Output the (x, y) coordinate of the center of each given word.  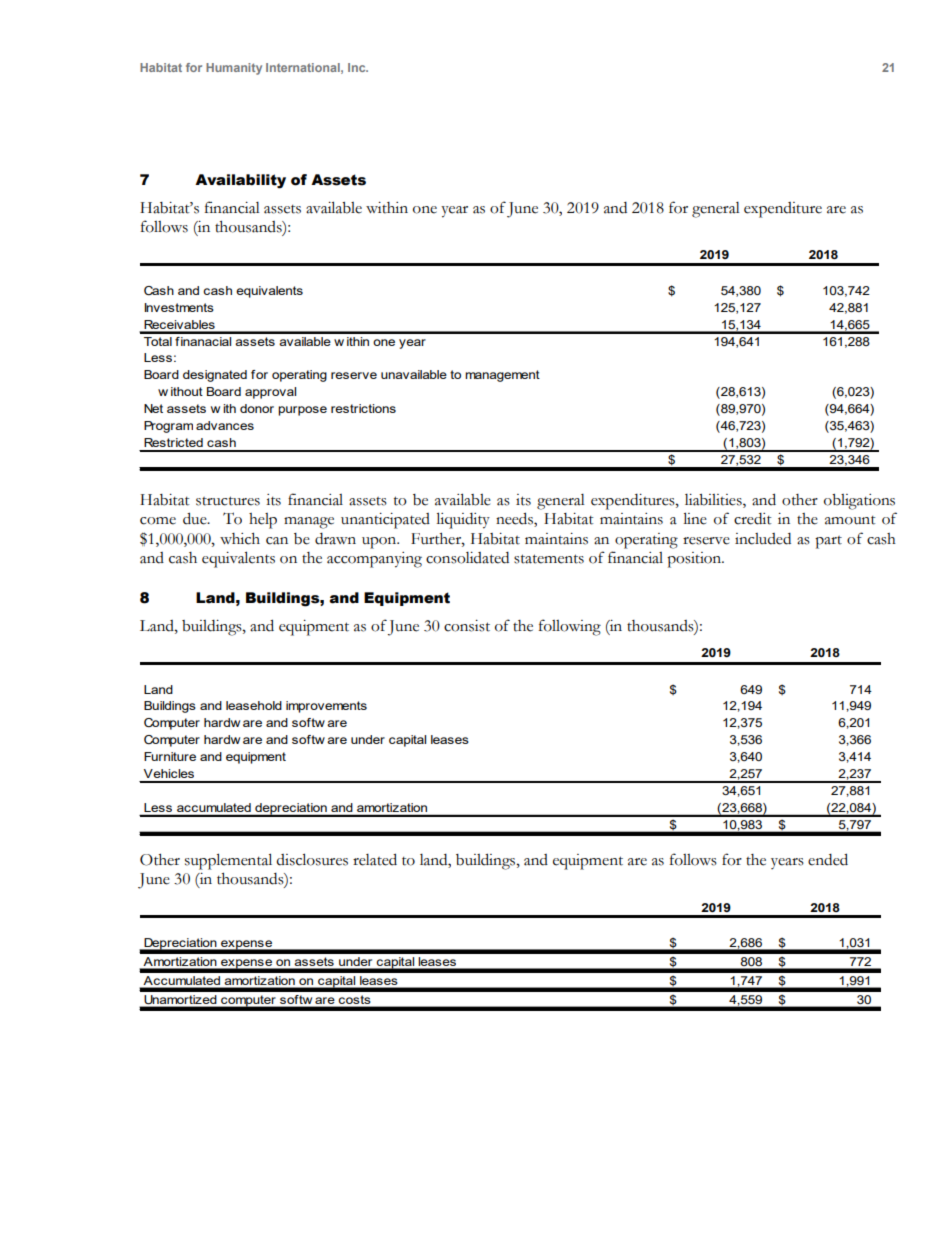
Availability (240, 181)
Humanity (234, 69)
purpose (302, 411)
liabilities (714, 501)
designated (215, 376)
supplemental (228, 861)
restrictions (363, 408)
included (763, 539)
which (240, 539)
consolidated (467, 558)
